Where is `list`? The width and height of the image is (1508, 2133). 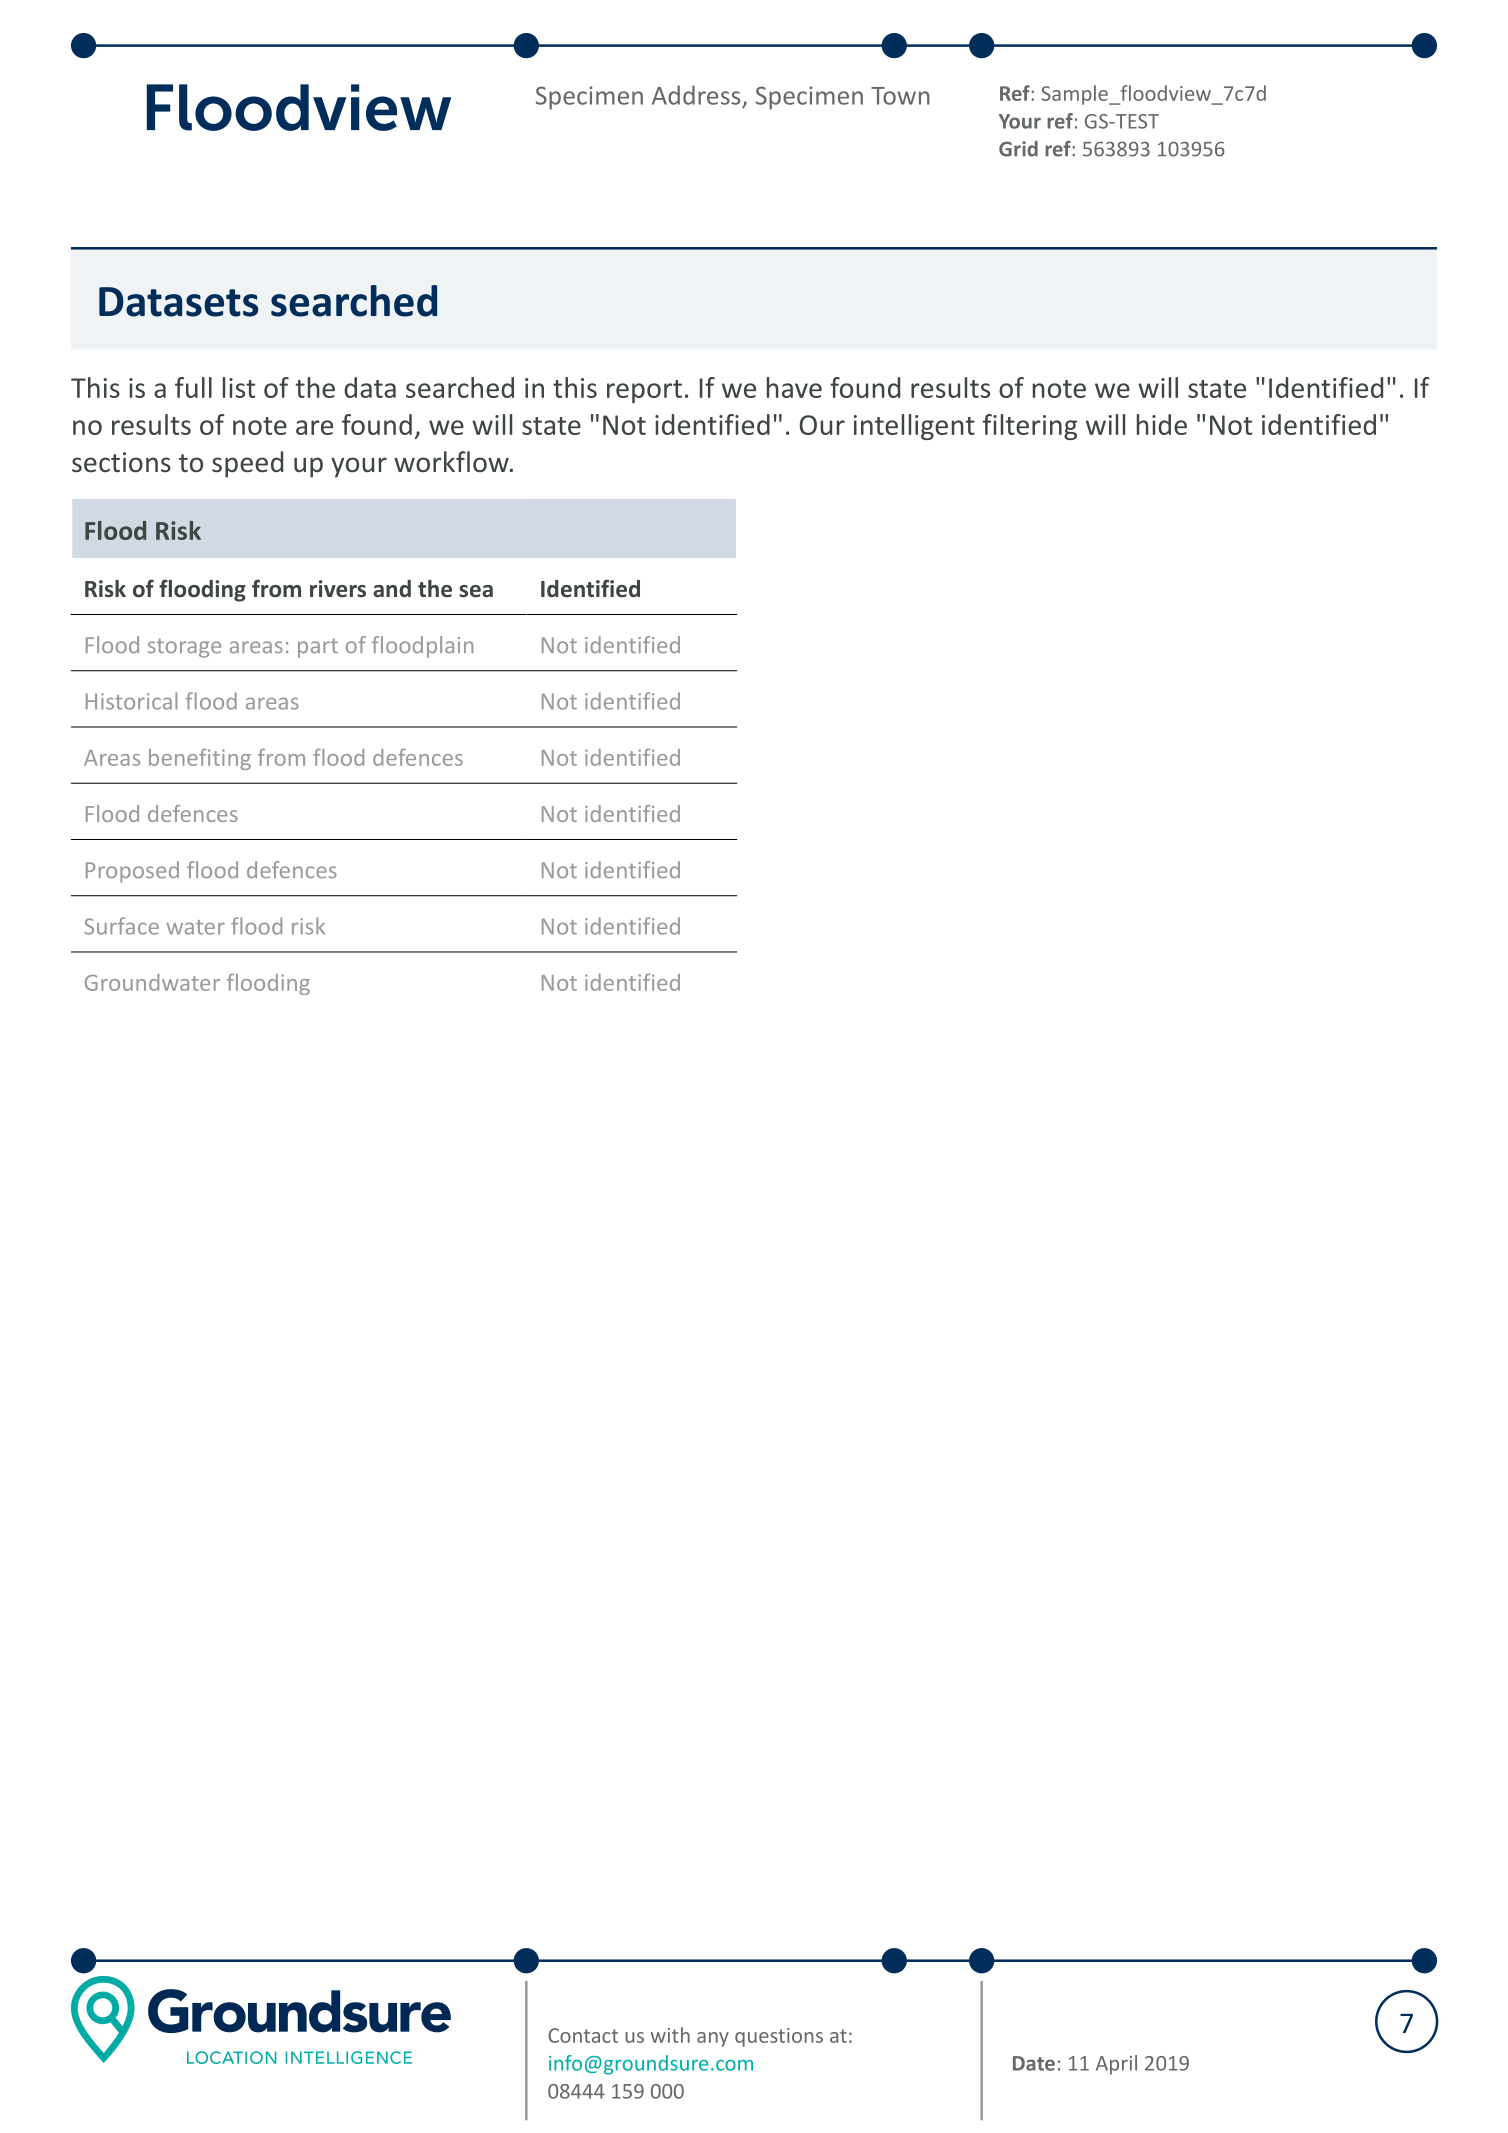 list is located at coordinates (239, 387).
